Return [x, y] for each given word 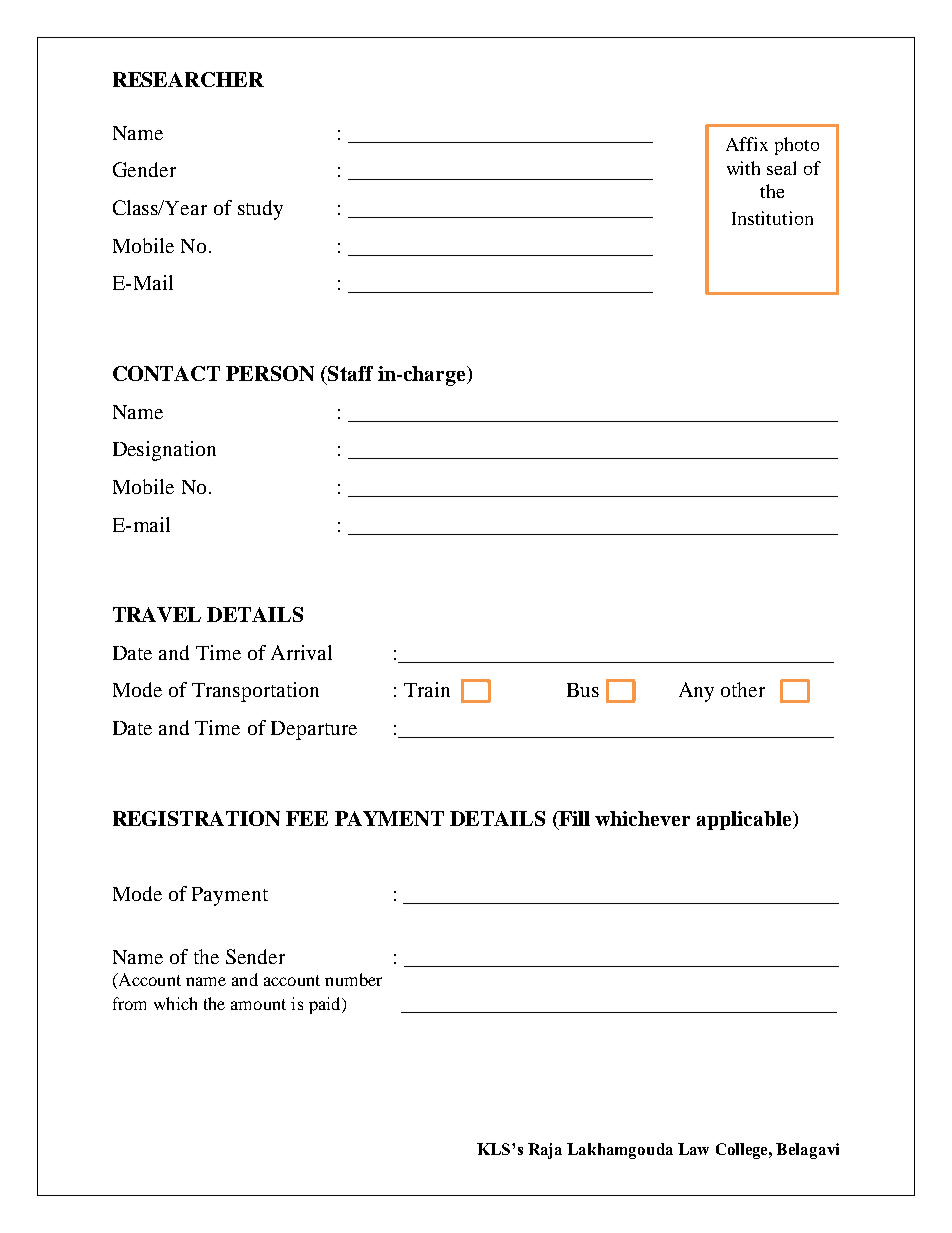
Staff [349, 373]
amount [258, 1004]
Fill [573, 818]
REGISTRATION [196, 818]
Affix [747, 144]
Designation [164, 451]
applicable [745, 820]
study [260, 210]
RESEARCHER [188, 79]
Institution [772, 218]
